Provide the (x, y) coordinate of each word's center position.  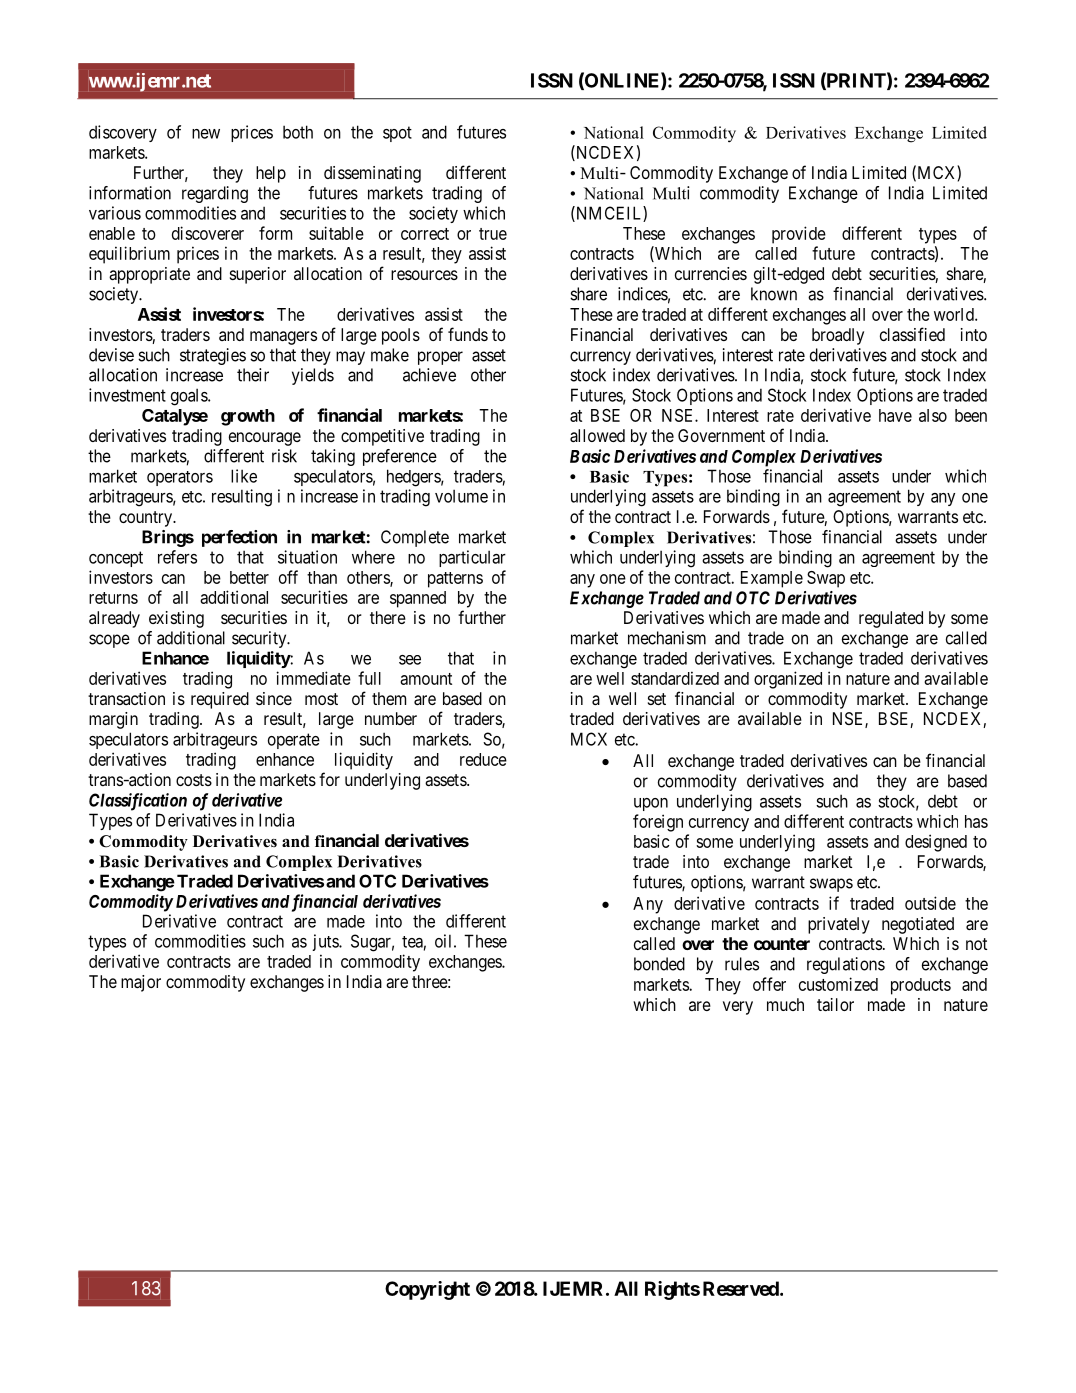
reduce (483, 759)
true (493, 234)
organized (788, 680)
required (220, 700)
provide (799, 235)
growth (248, 417)
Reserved (741, 1288)
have (895, 415)
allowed (597, 435)
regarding (215, 194)
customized (838, 984)
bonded (659, 964)
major (141, 983)
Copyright (427, 1290)
